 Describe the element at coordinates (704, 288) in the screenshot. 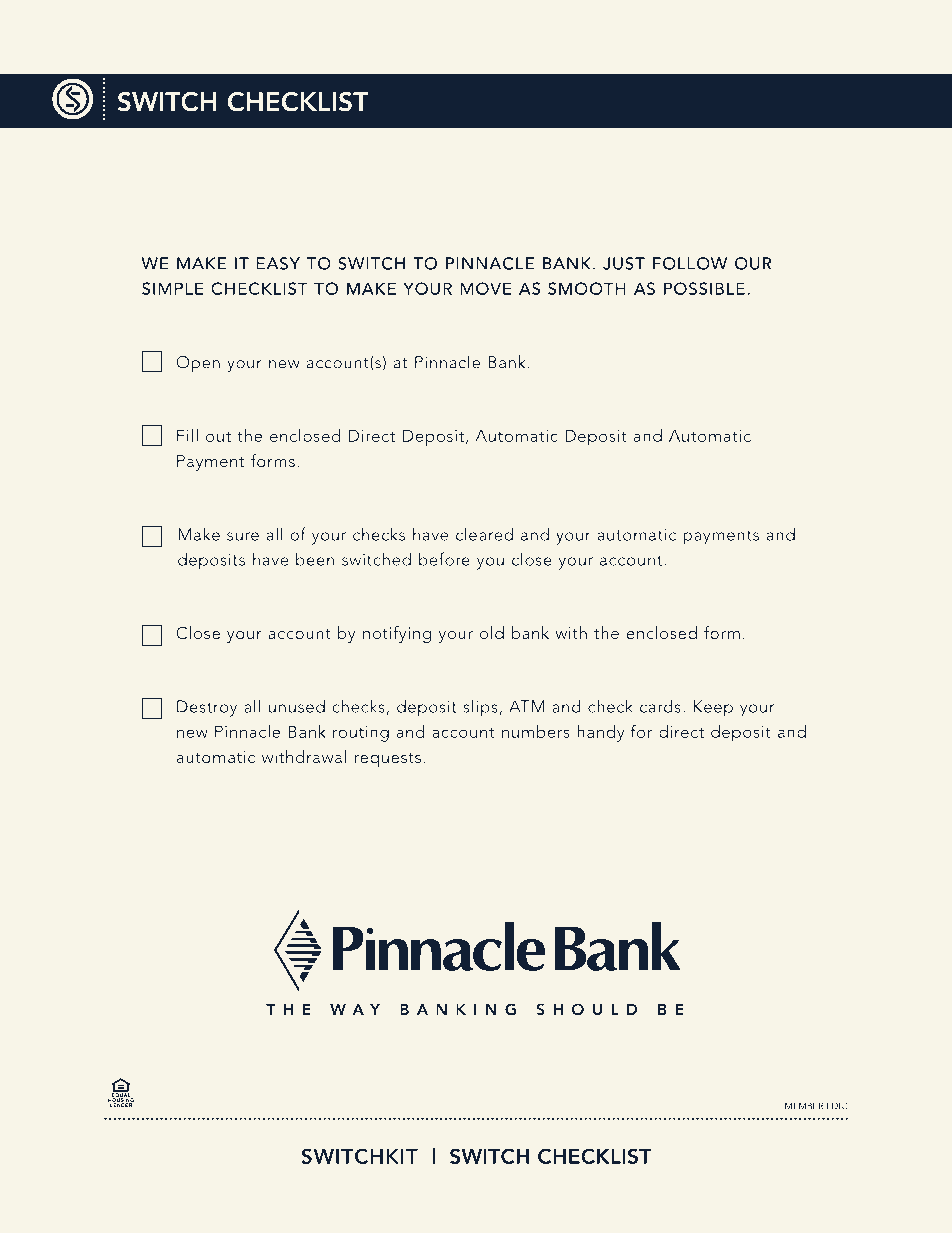

I see `POSSIBLE` at that location.
